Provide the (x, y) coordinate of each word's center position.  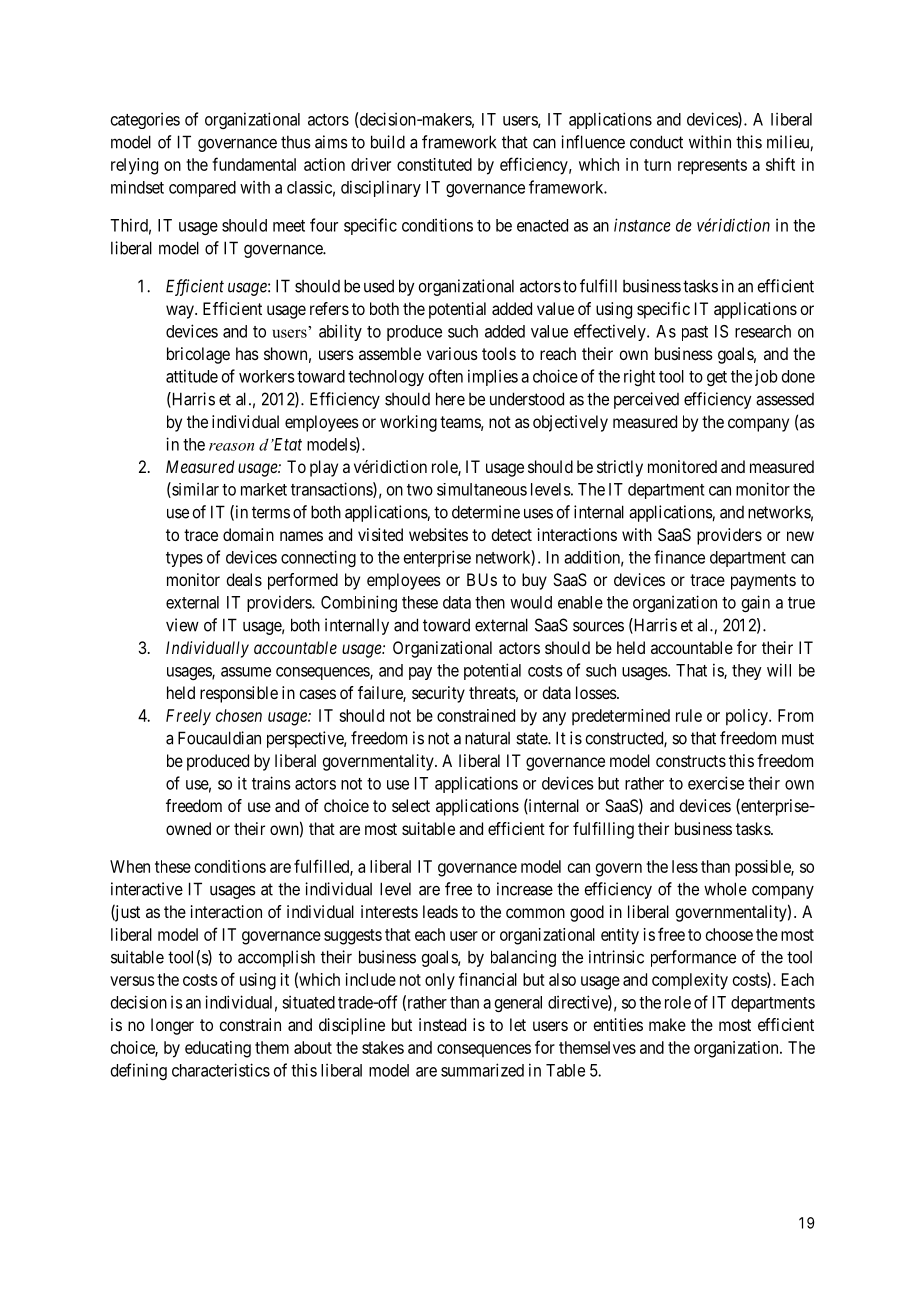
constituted (434, 164)
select (411, 805)
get (717, 378)
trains (271, 783)
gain (755, 603)
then (490, 602)
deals (244, 579)
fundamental (254, 164)
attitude (192, 376)
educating (218, 1049)
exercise (716, 783)
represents (712, 167)
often (446, 376)
